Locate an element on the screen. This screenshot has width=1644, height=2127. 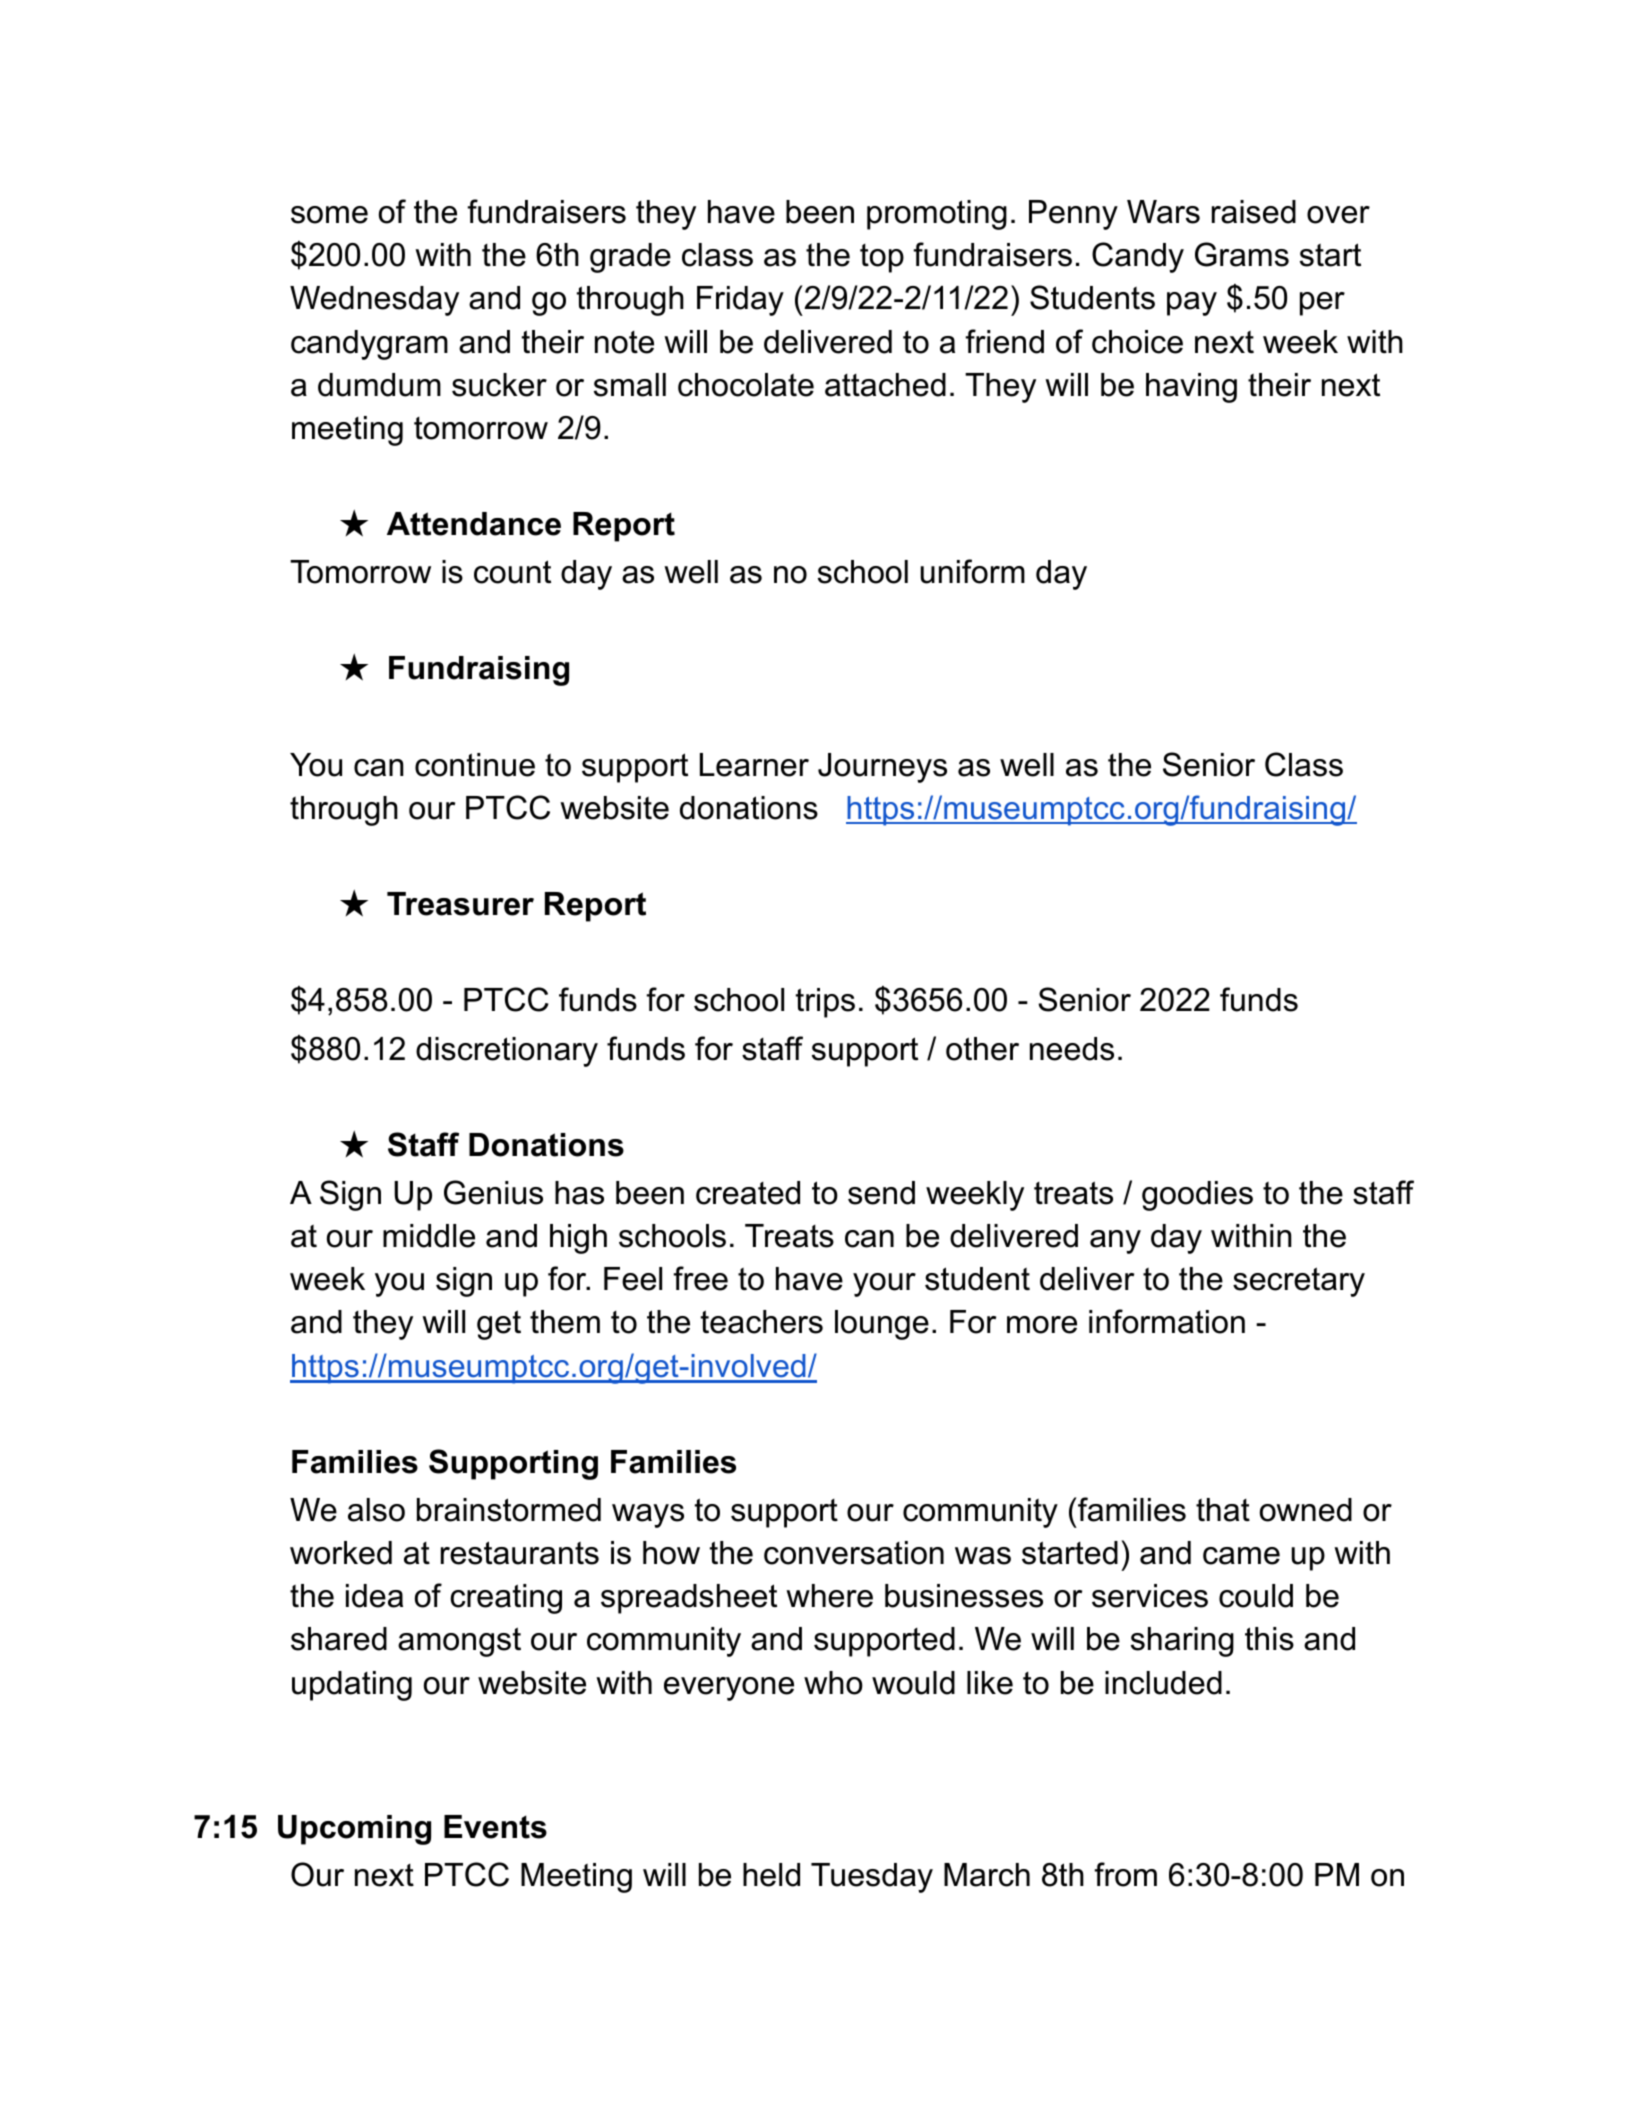
discretionary is located at coordinates (507, 1052).
